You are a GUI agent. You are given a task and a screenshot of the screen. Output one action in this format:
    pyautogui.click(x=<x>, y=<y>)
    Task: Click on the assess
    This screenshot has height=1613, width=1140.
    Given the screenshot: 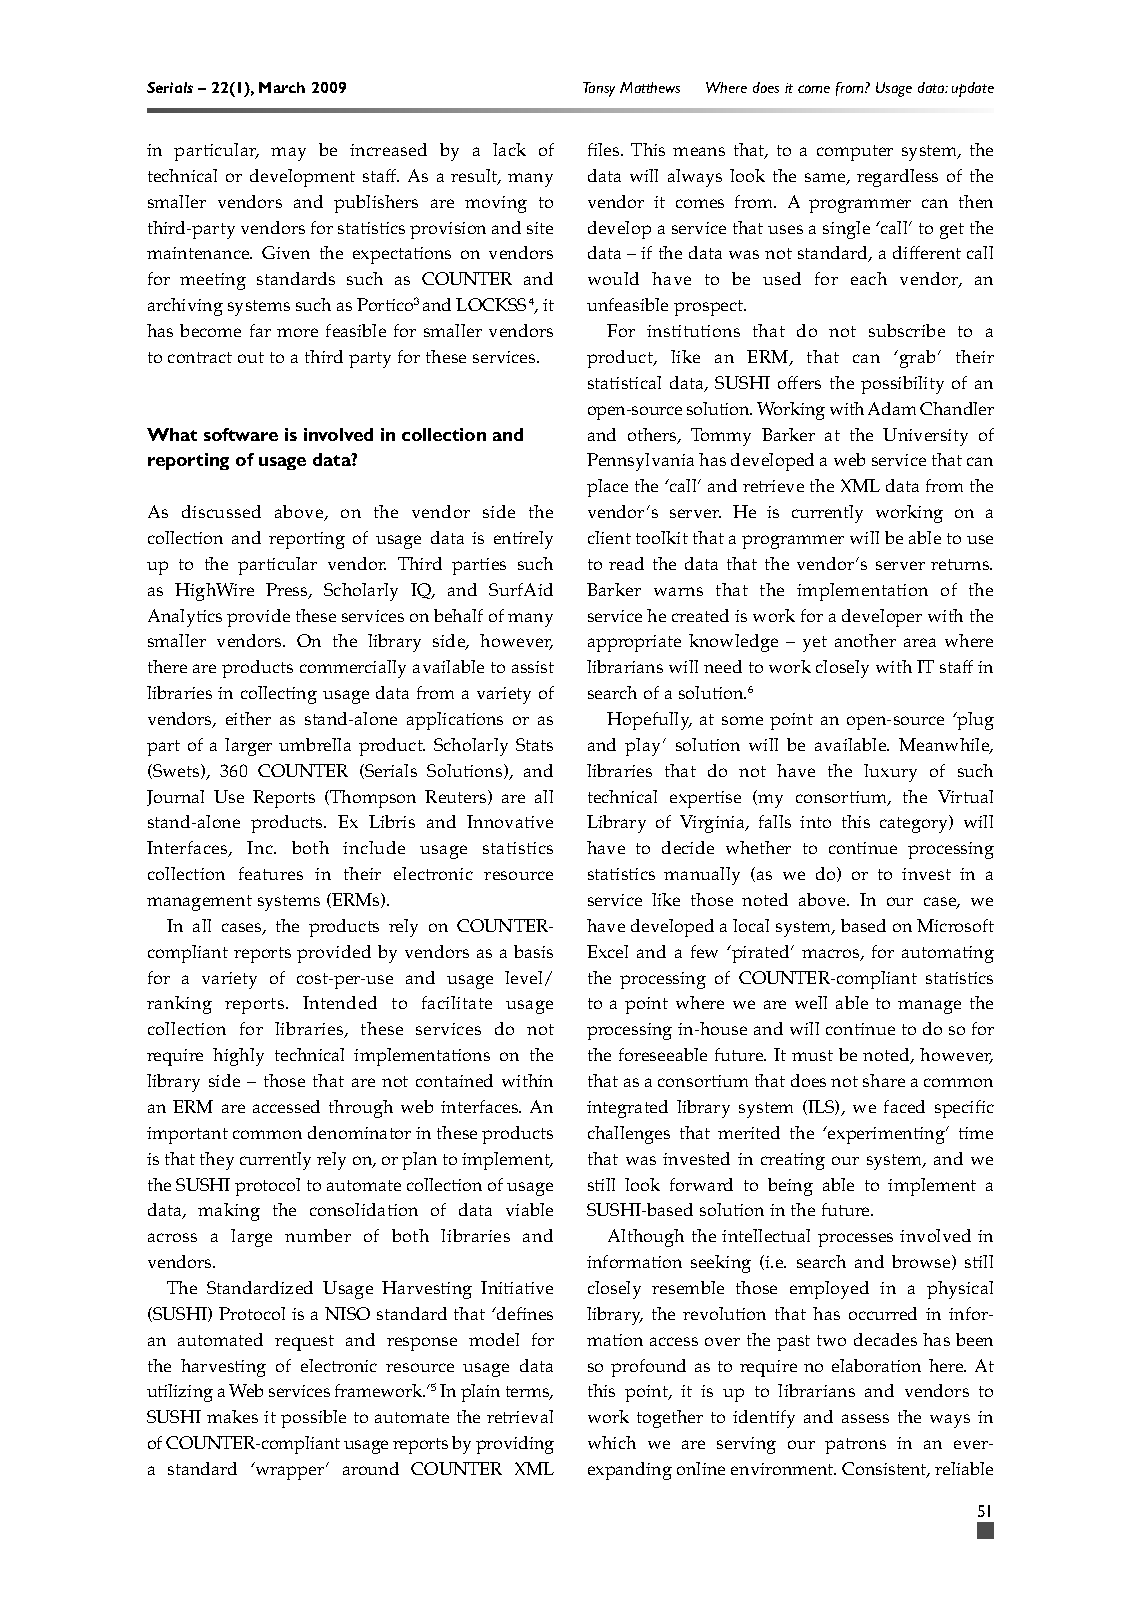 What is the action you would take?
    pyautogui.click(x=865, y=1418)
